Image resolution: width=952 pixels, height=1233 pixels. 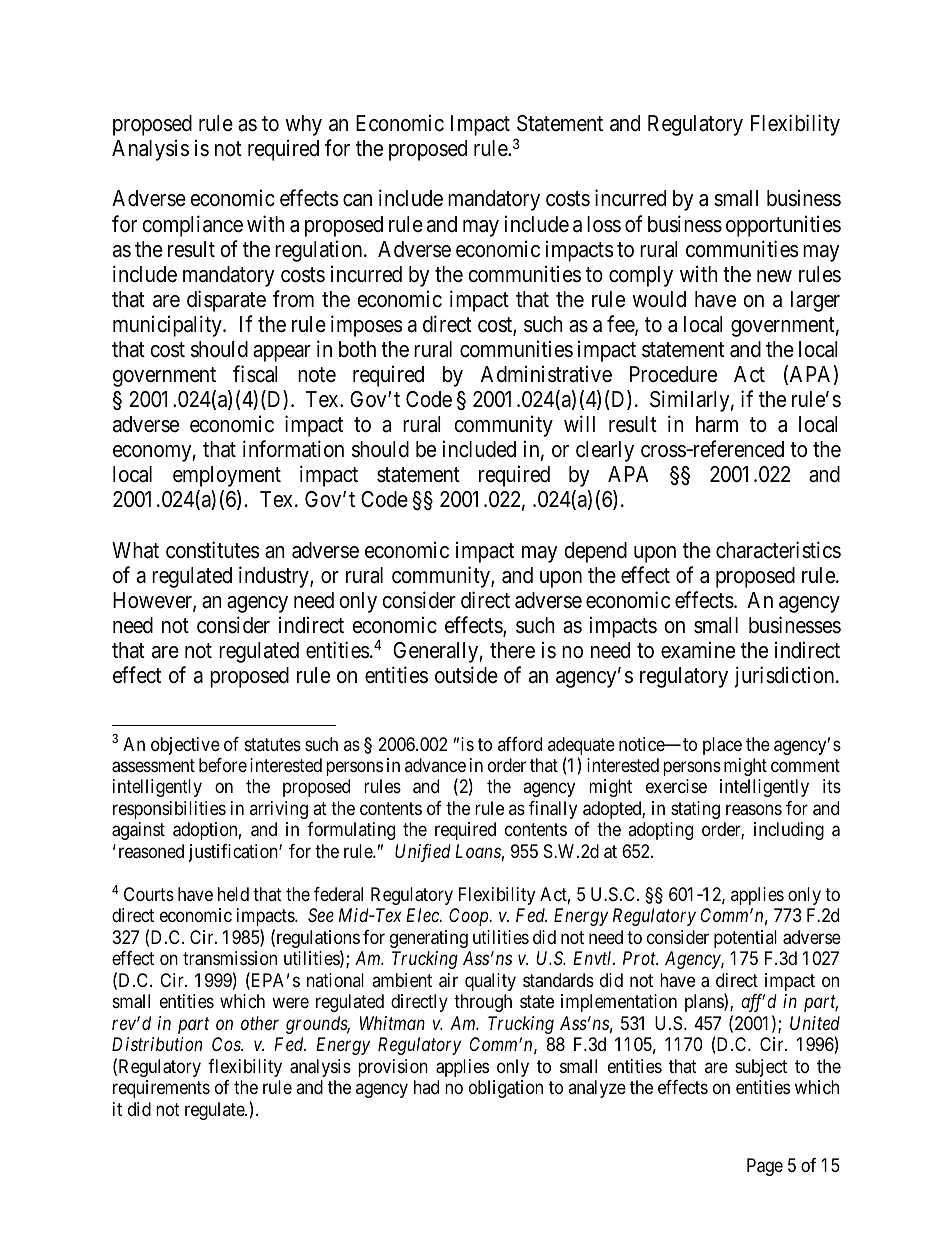 What do you see at coordinates (506, 1089) in the document?
I see `obligation` at bounding box center [506, 1089].
